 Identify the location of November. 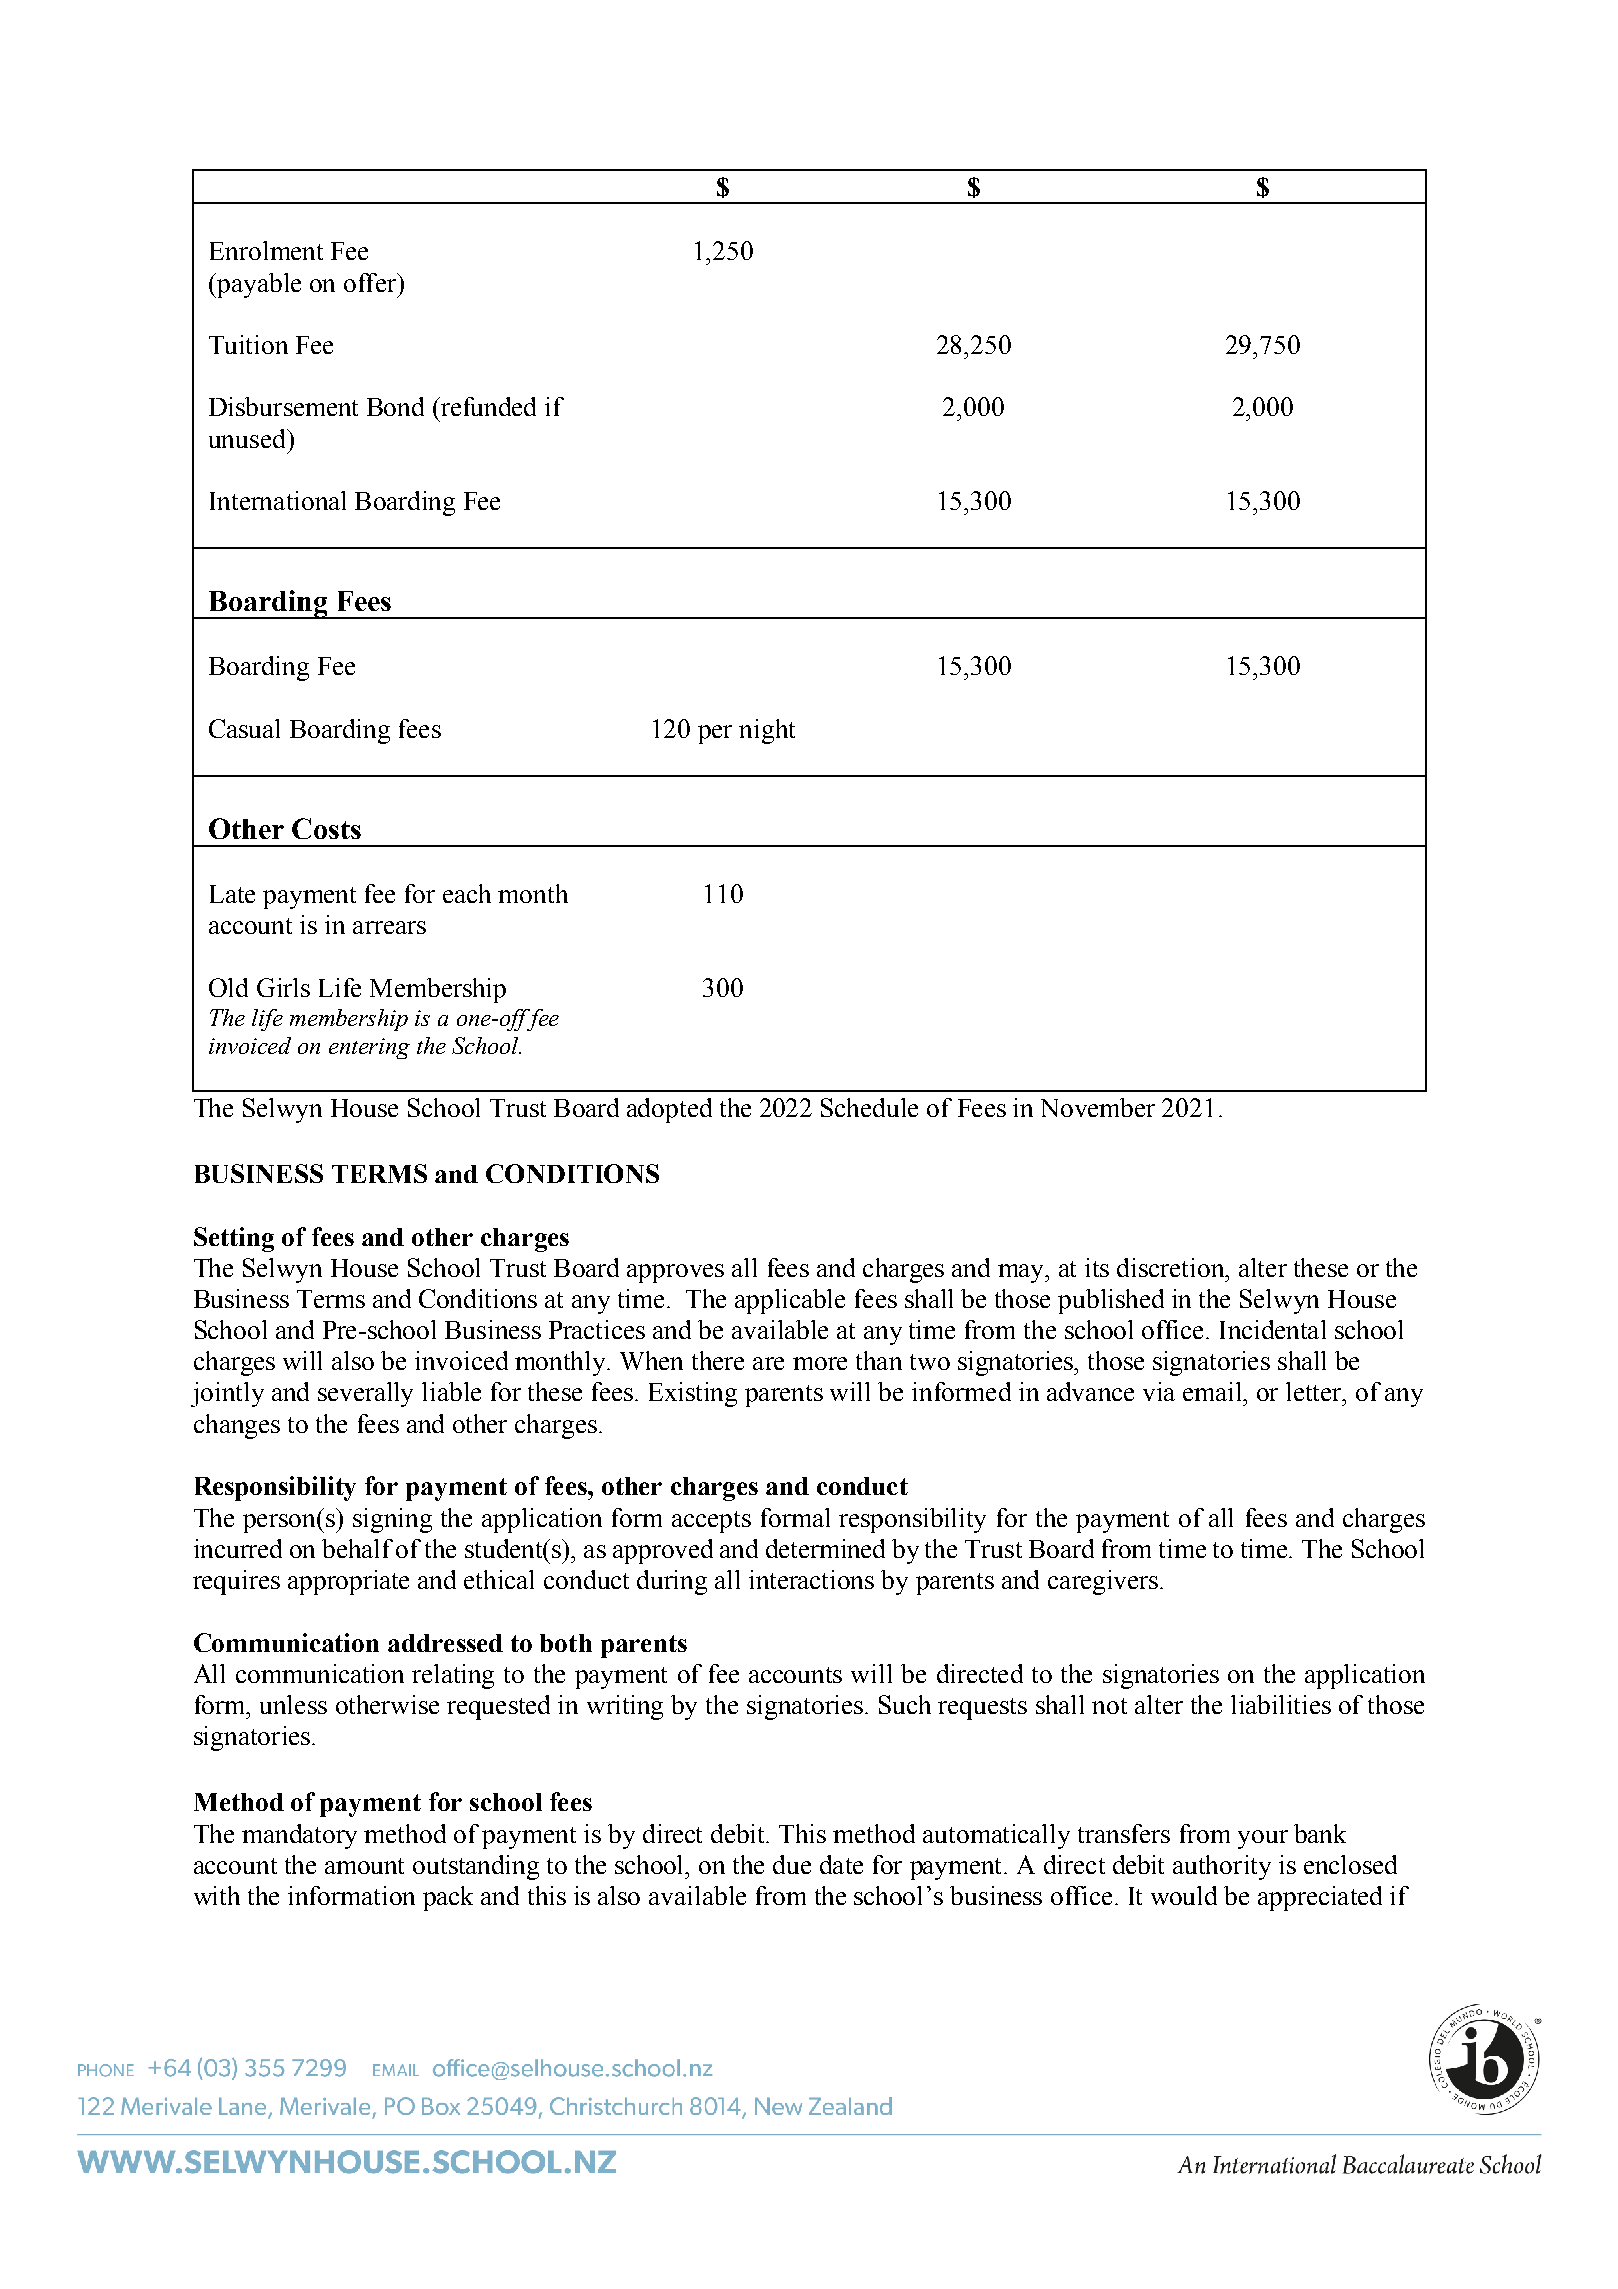
(1098, 1107).
